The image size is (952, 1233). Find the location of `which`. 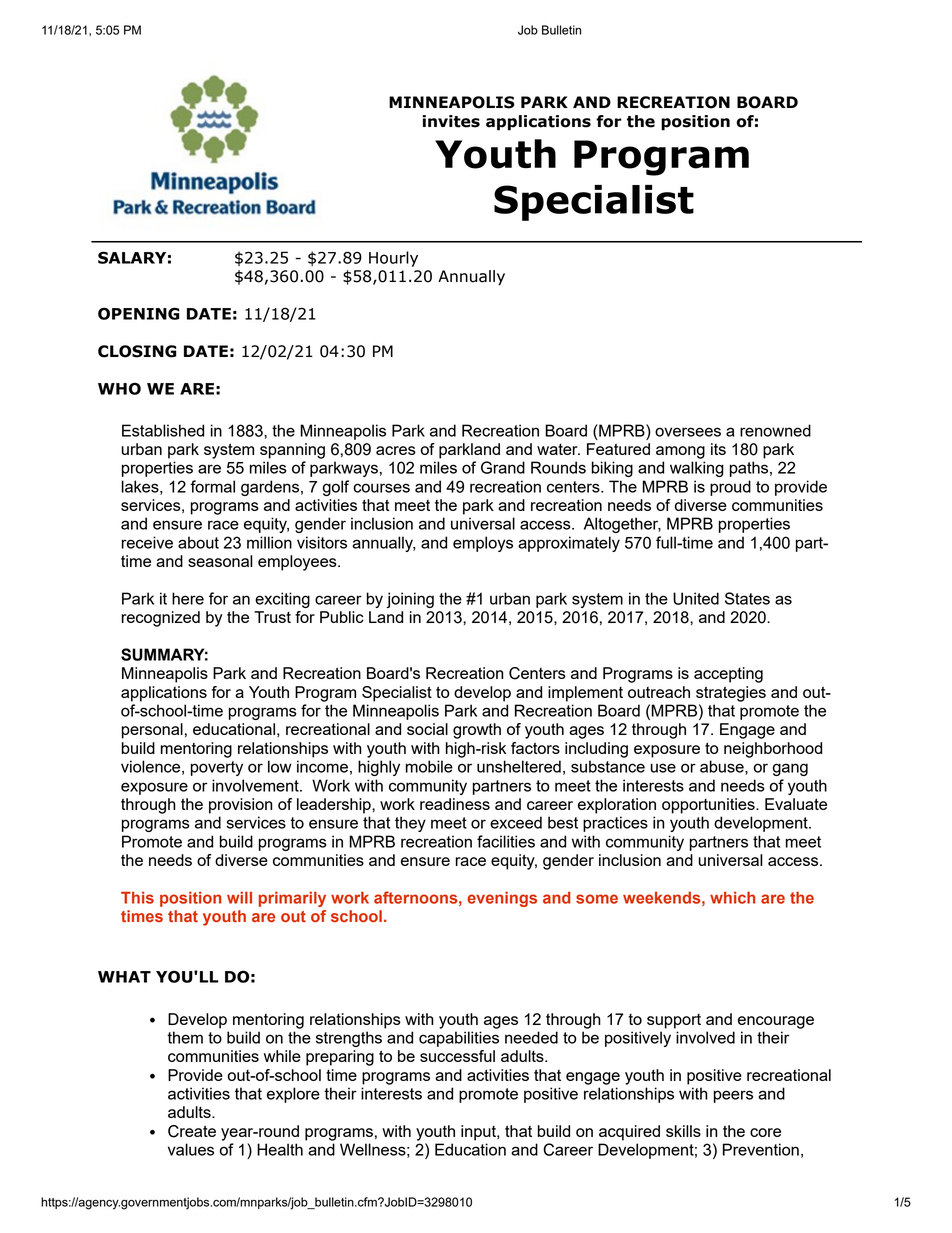

which is located at coordinates (732, 897).
